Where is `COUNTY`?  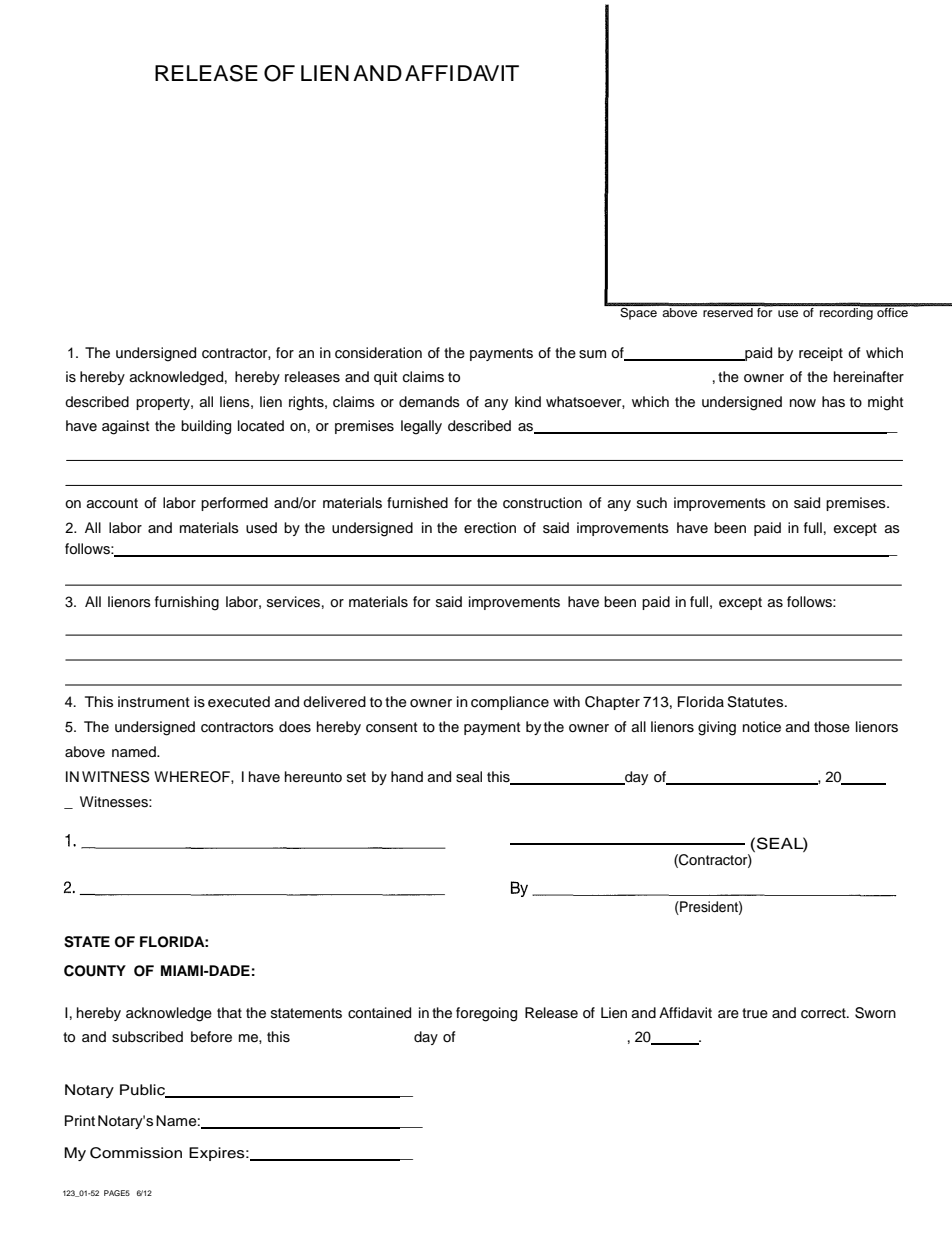
COUNTY is located at coordinates (95, 971).
